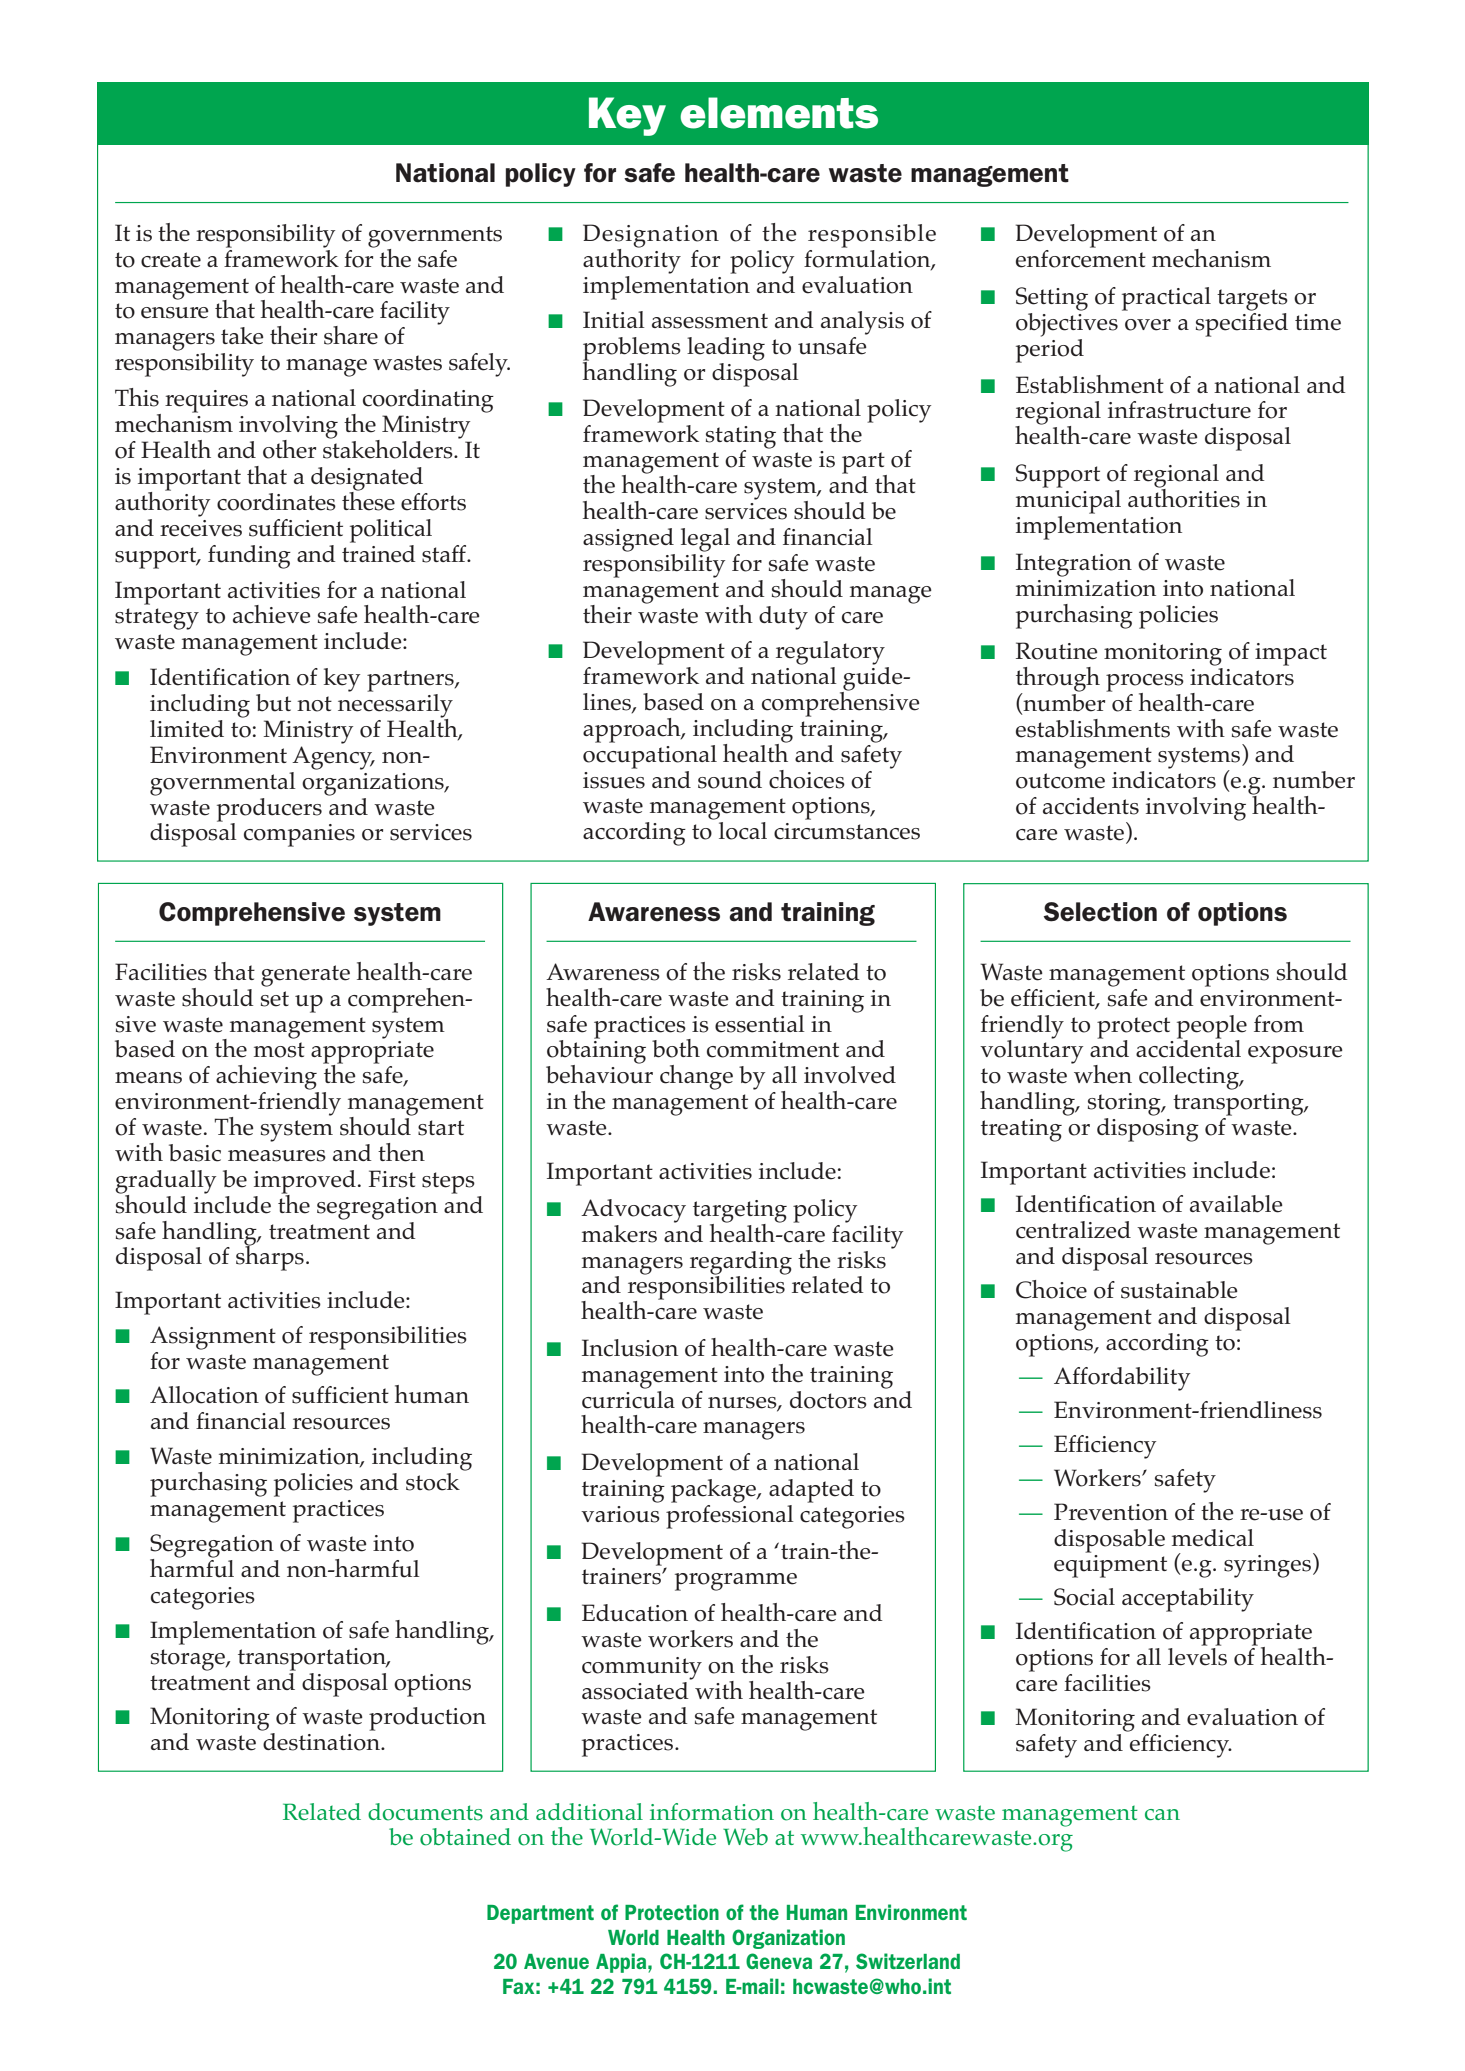  Describe the element at coordinates (171, 260) in the screenshot. I see `create` at that location.
